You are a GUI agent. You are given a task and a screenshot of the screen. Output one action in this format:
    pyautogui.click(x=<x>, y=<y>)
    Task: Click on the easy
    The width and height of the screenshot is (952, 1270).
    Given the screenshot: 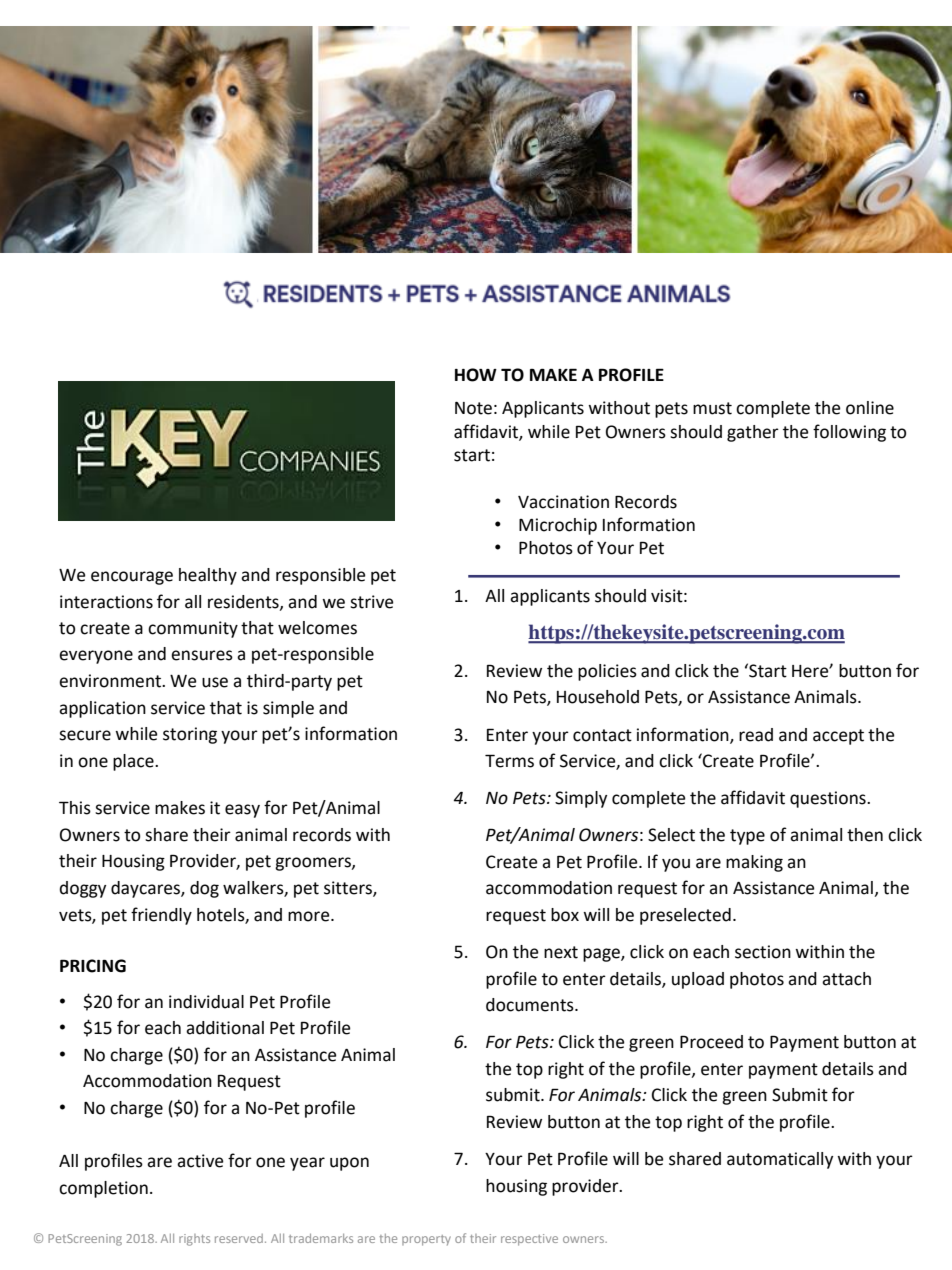 What is the action you would take?
    pyautogui.click(x=242, y=811)
